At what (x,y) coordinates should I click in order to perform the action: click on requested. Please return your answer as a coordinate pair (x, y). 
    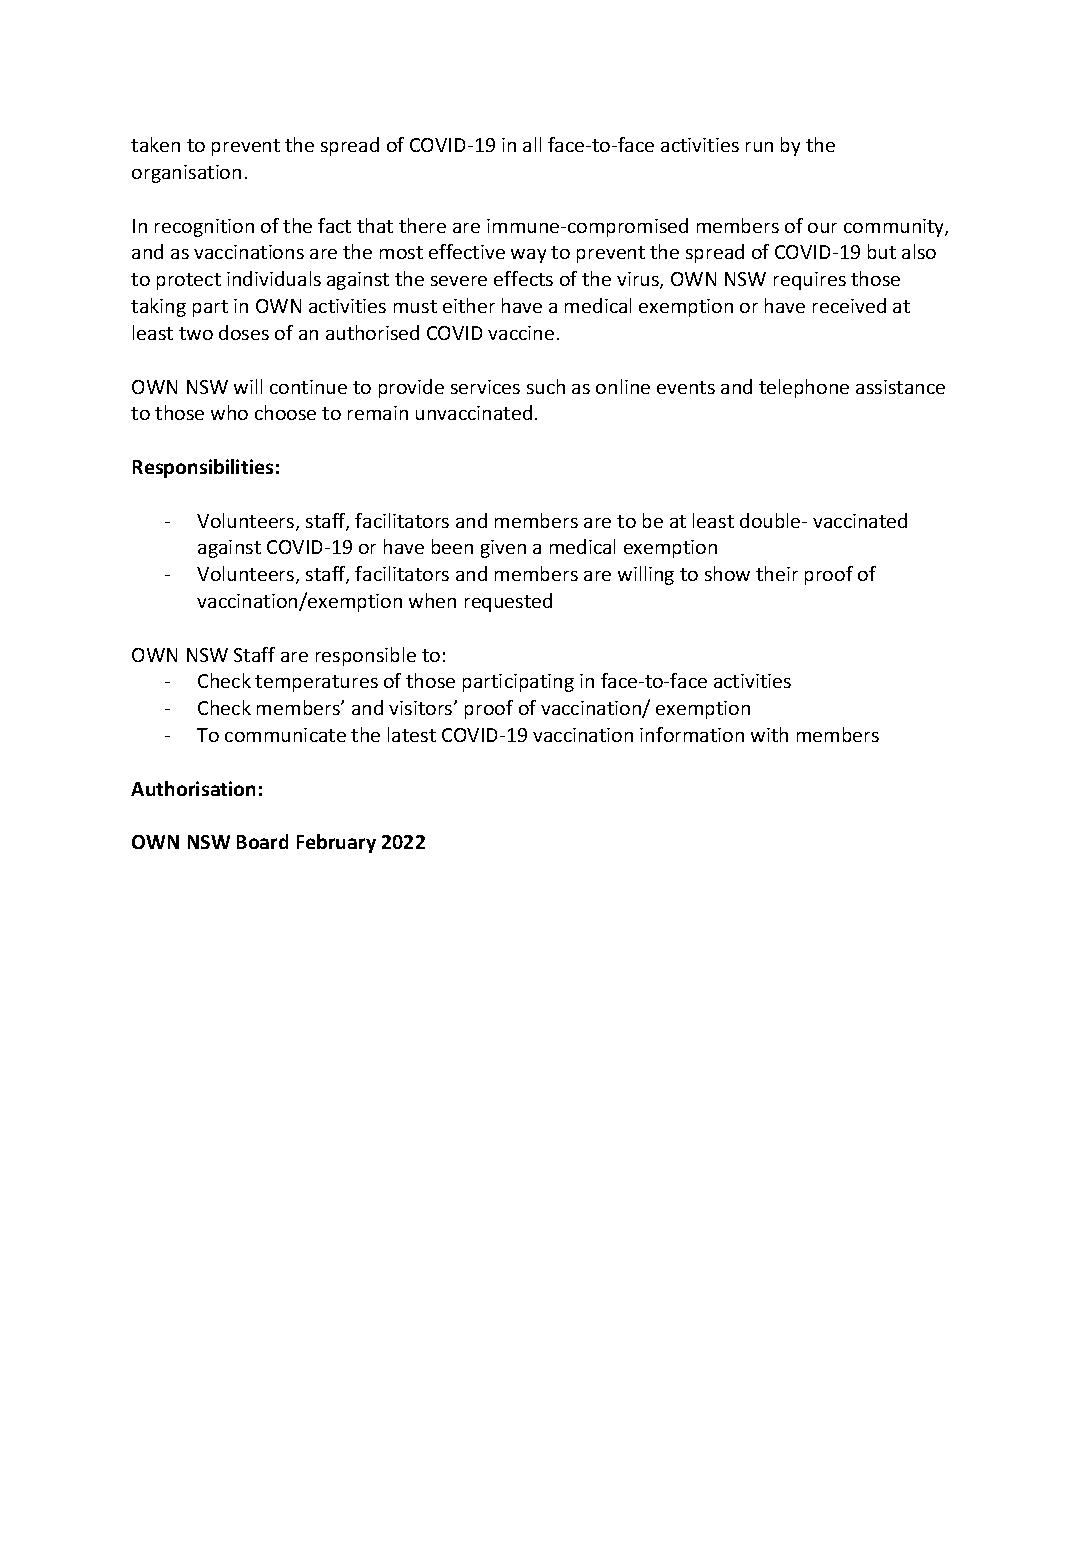
    Looking at the image, I should click on (508, 602).
